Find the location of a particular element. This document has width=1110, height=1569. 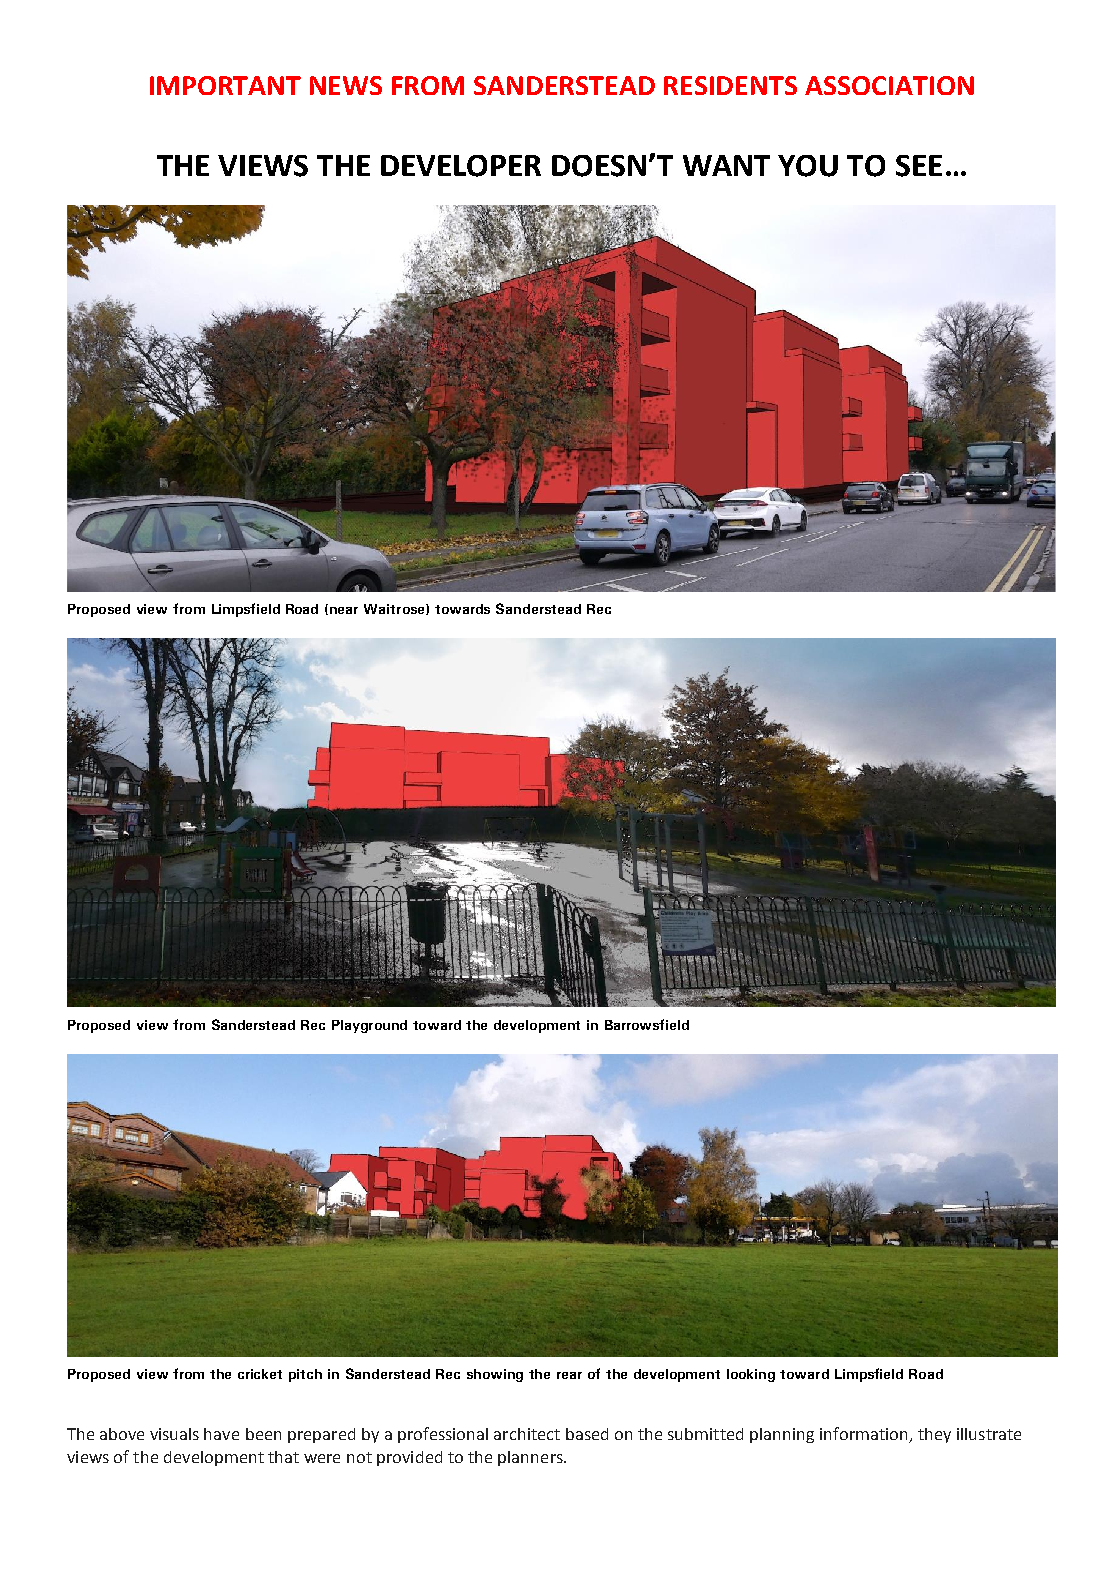

IMPORTANT is located at coordinates (225, 85).
